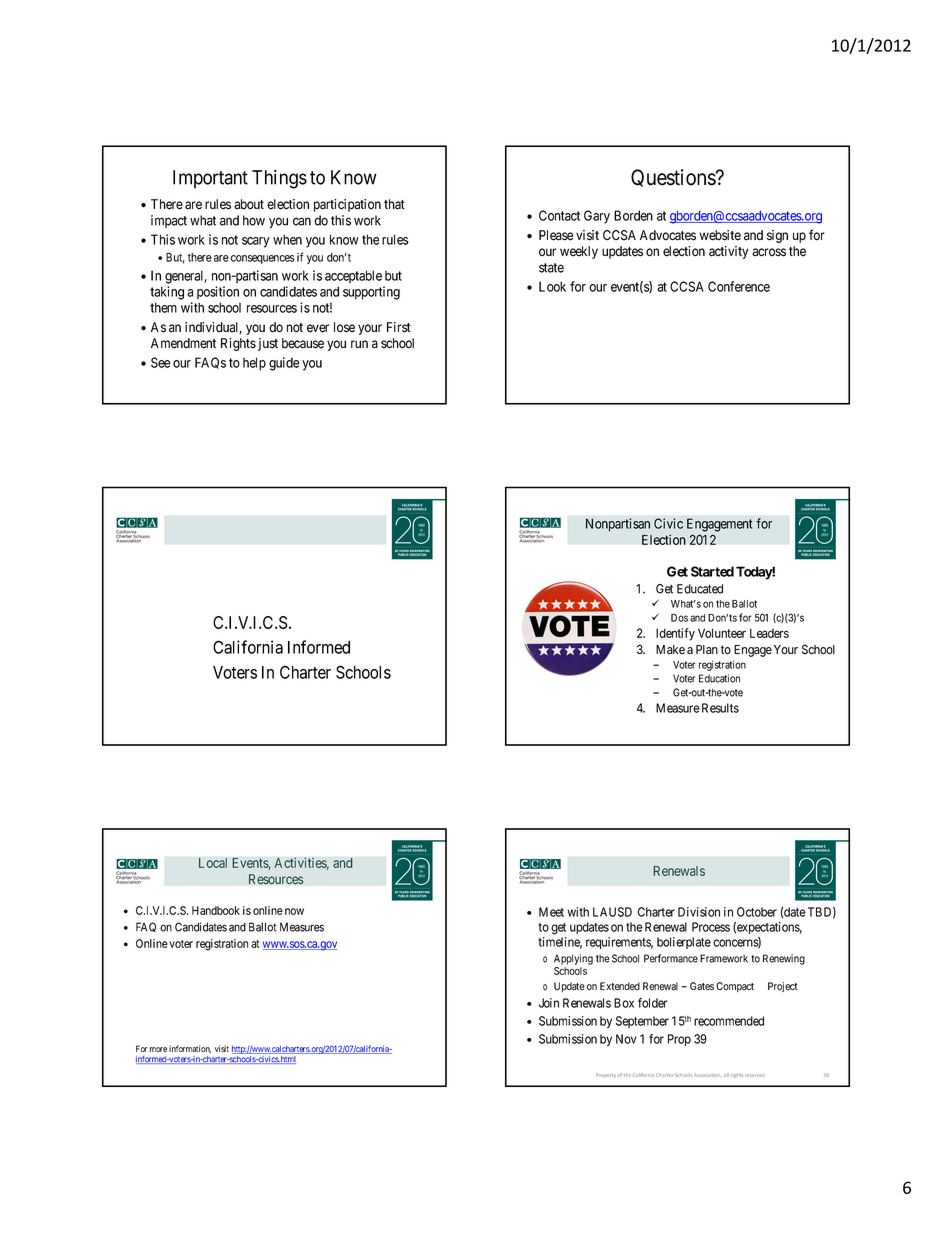 This document has width=952, height=1233. Describe the element at coordinates (707, 1075) in the document. I see `Association` at that location.
